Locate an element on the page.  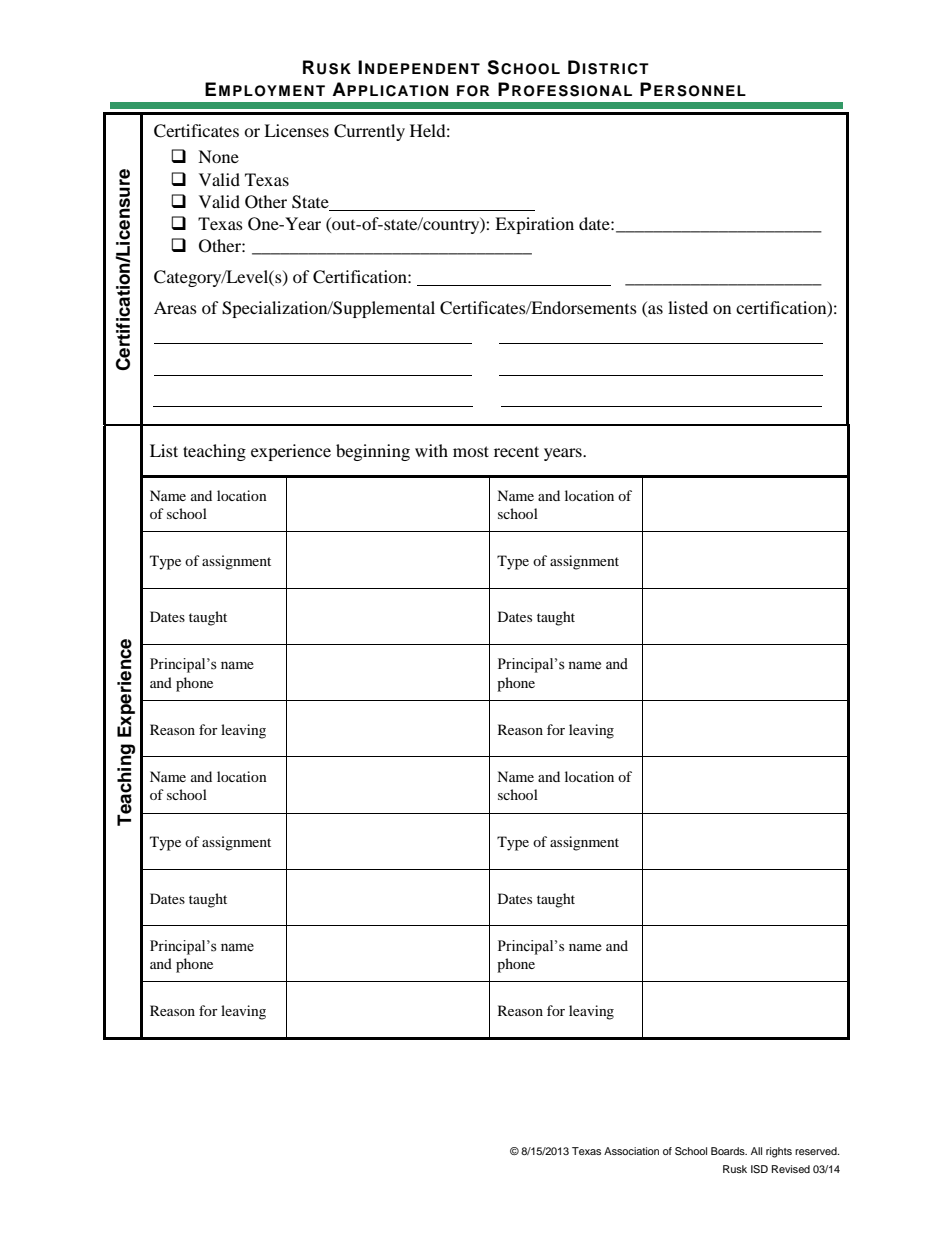
beginning is located at coordinates (373, 452).
